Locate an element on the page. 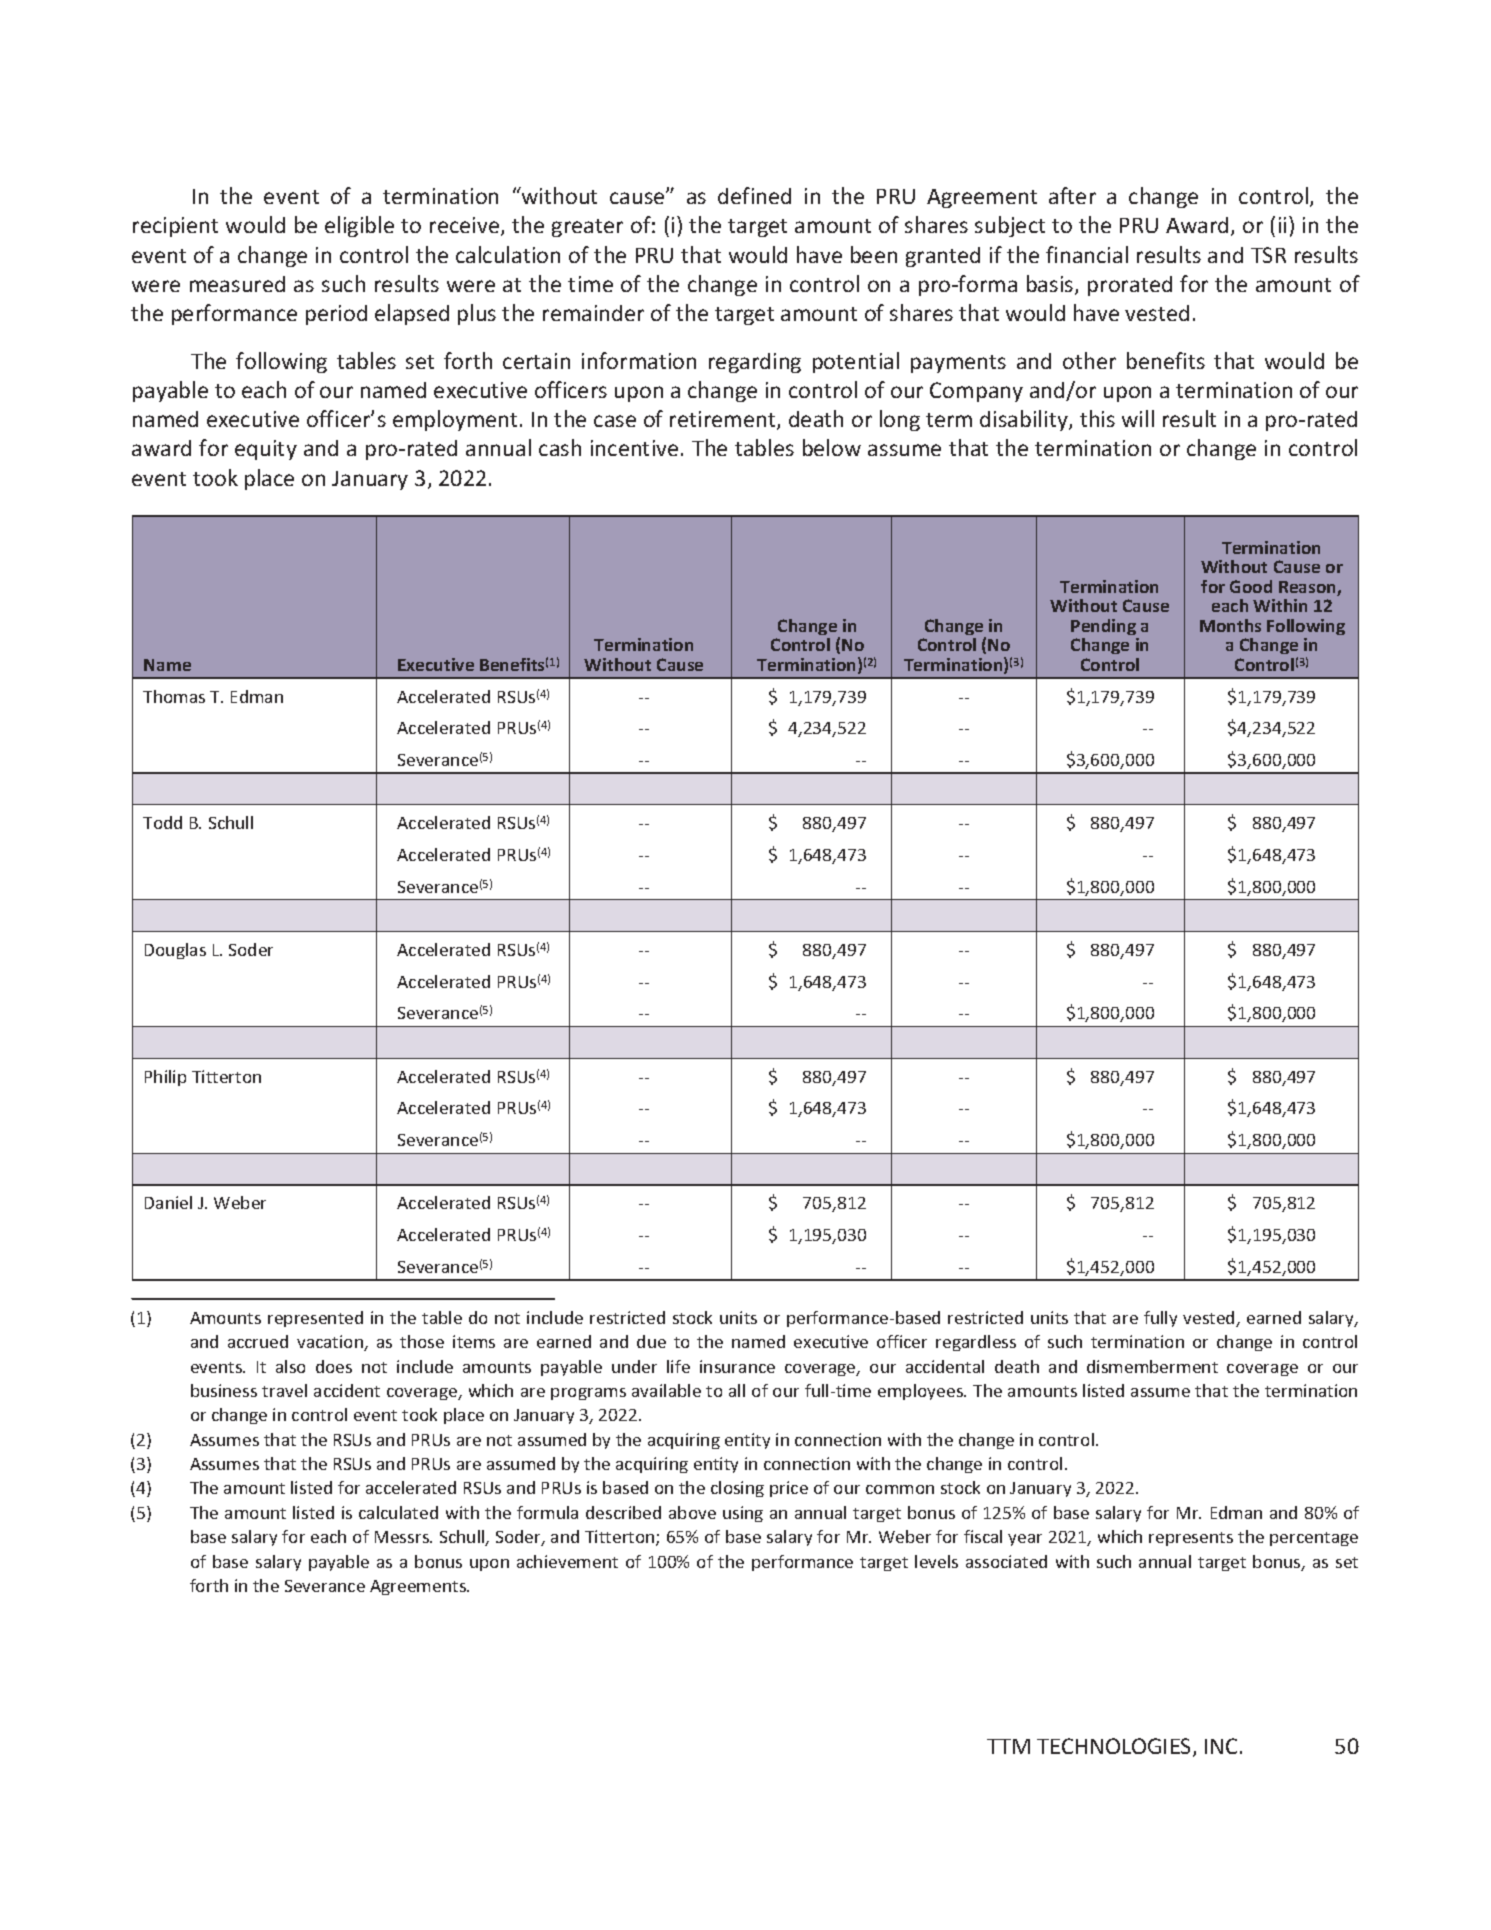  Thomas is located at coordinates (174, 696).
